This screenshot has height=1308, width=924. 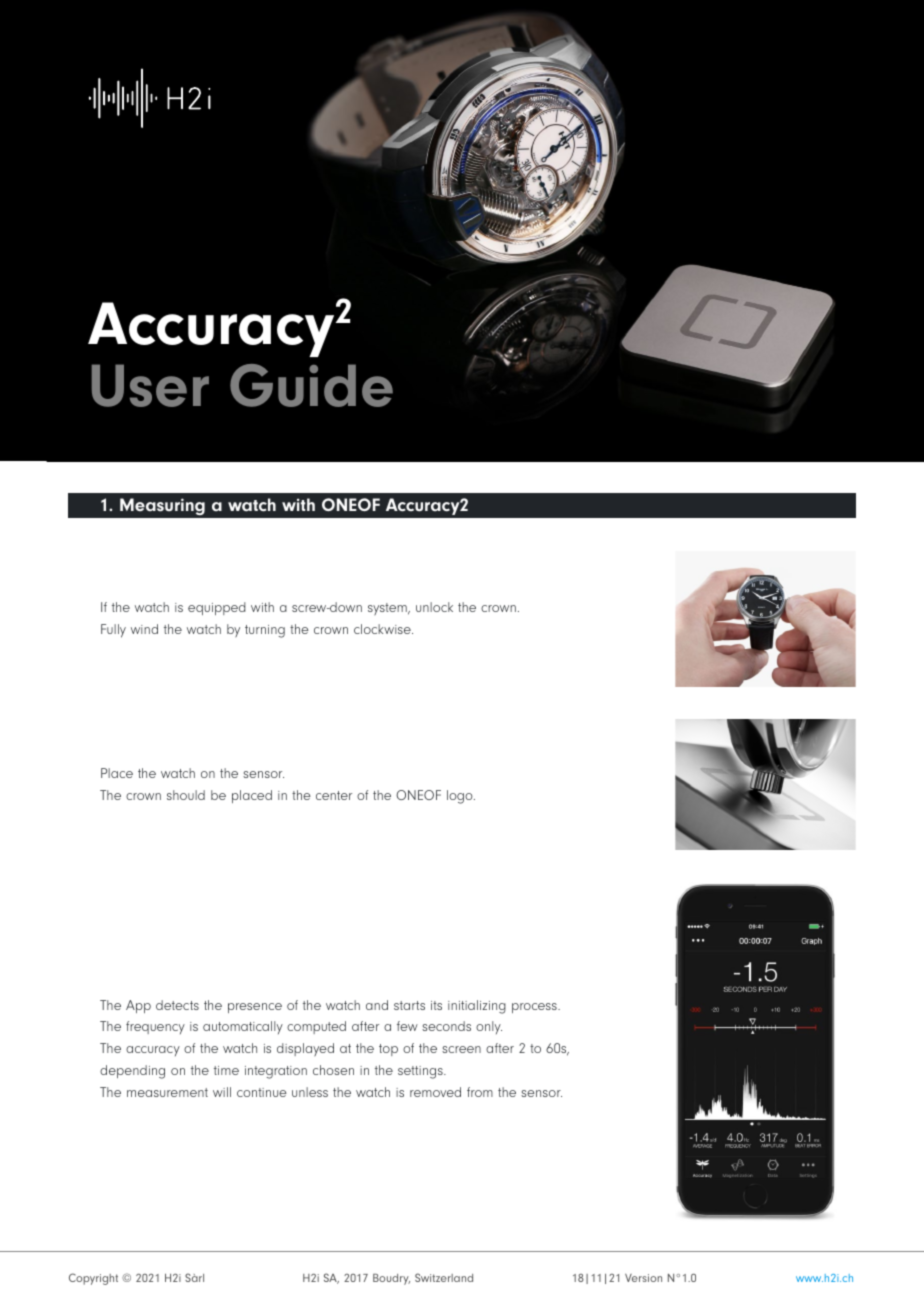 I want to click on center, so click(x=334, y=795).
